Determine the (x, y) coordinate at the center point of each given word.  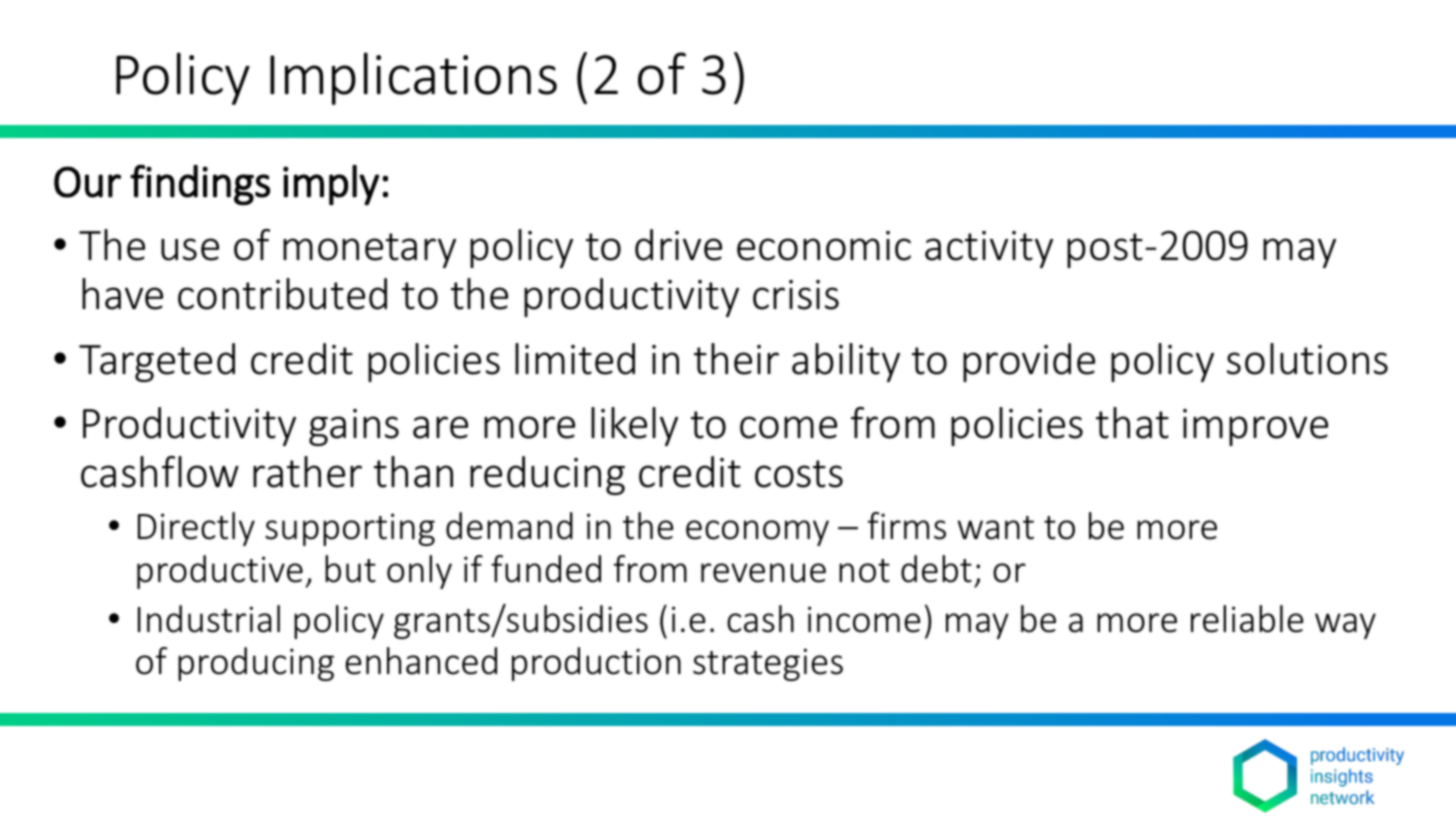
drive (678, 245)
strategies (768, 664)
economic (824, 246)
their (736, 359)
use (190, 249)
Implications (413, 78)
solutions (1307, 359)
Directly (196, 529)
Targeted (157, 362)
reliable (1247, 619)
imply (331, 185)
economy (757, 533)
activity (989, 249)
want (995, 528)
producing (256, 664)
